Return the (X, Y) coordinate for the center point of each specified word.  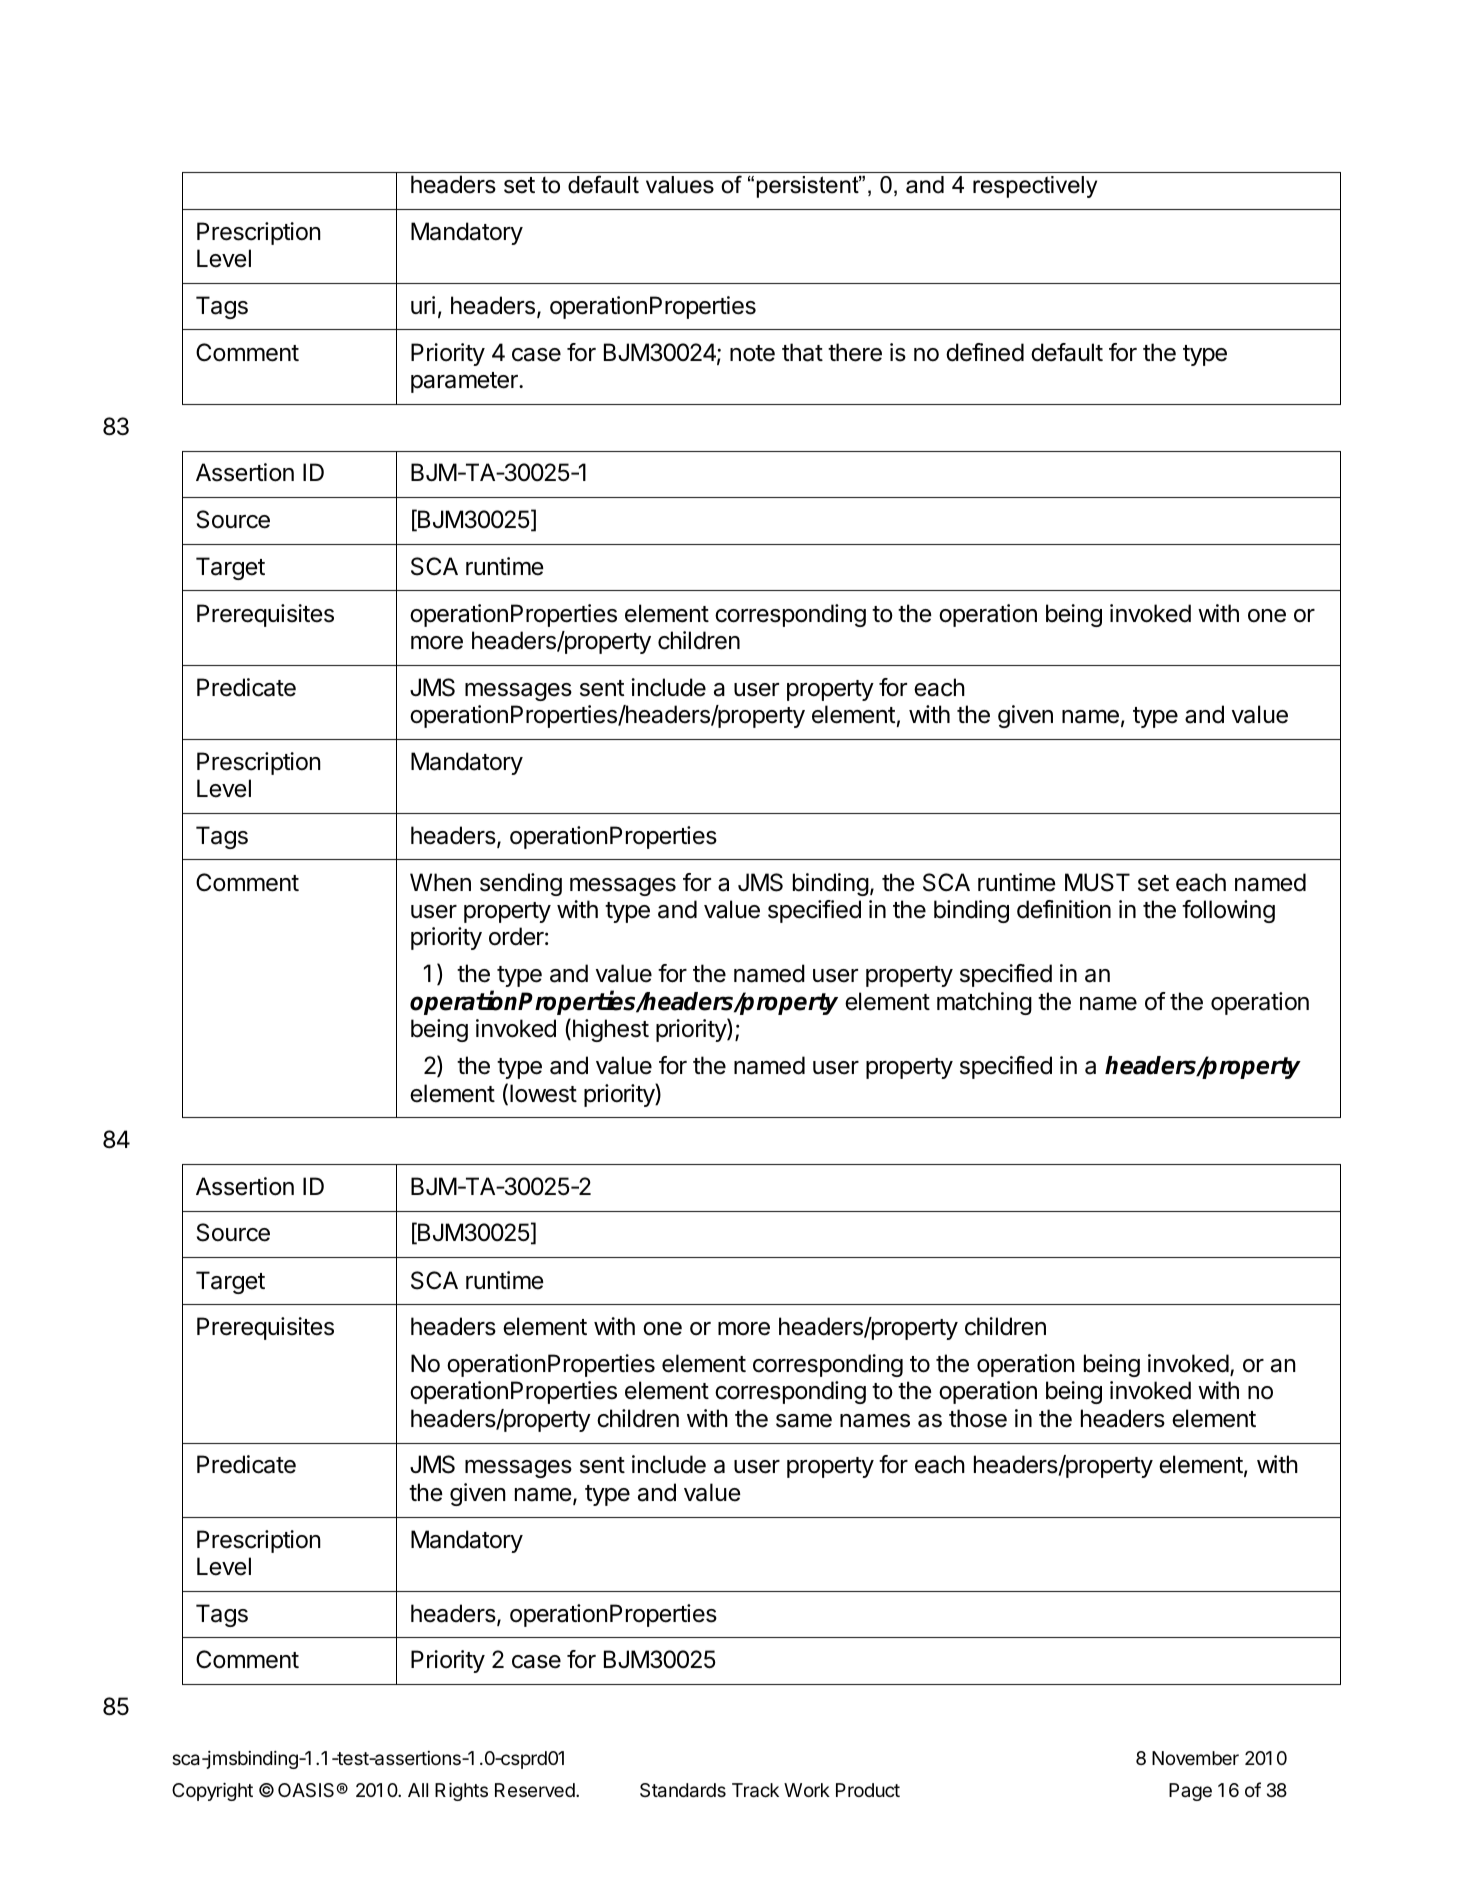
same (804, 1421)
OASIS (307, 1790)
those (978, 1418)
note (752, 353)
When (440, 882)
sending (521, 884)
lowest (543, 1093)
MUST (1097, 882)
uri (423, 305)
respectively (1035, 187)
